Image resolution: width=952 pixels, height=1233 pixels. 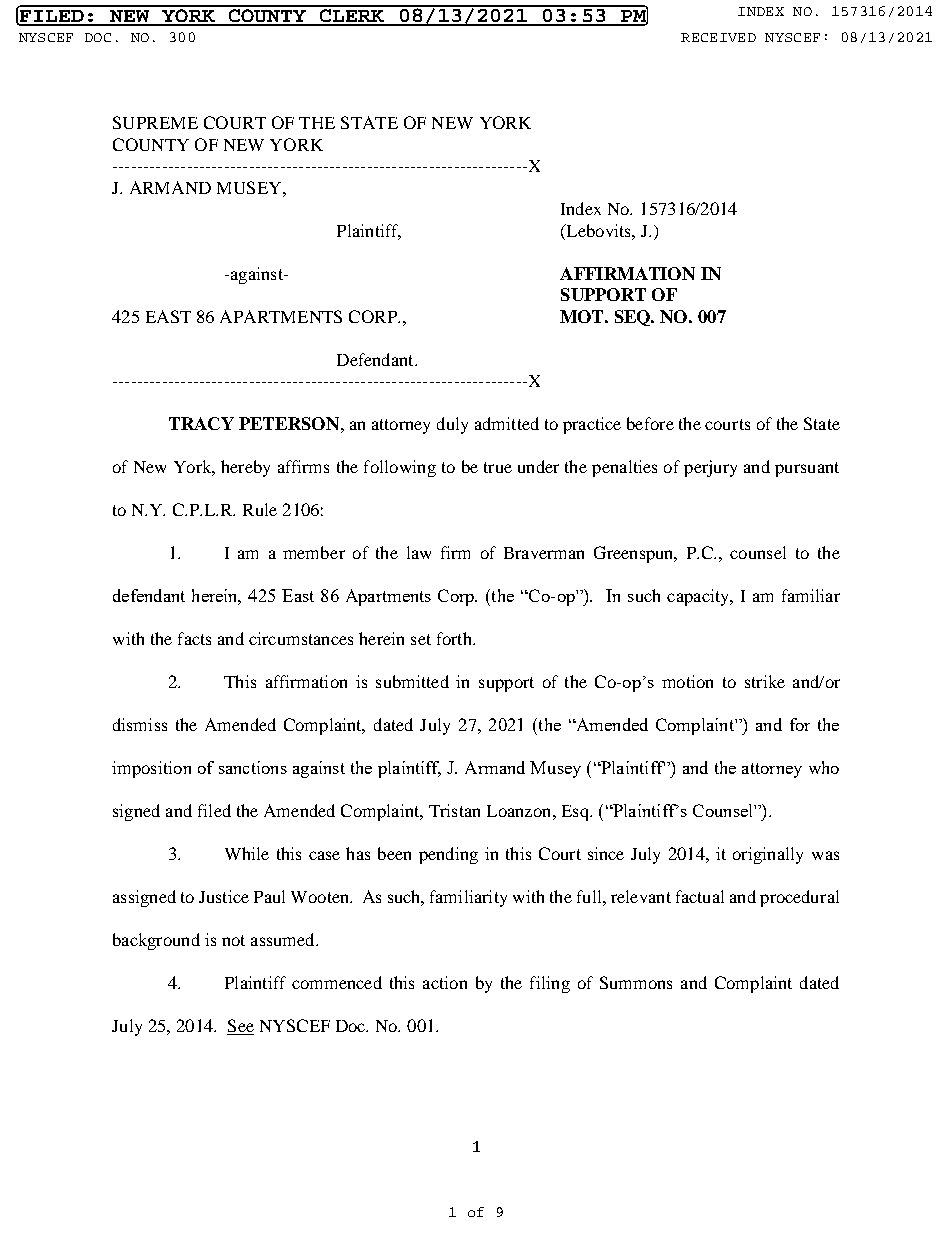 What do you see at coordinates (824, 767) in the screenshot?
I see `who` at bounding box center [824, 767].
